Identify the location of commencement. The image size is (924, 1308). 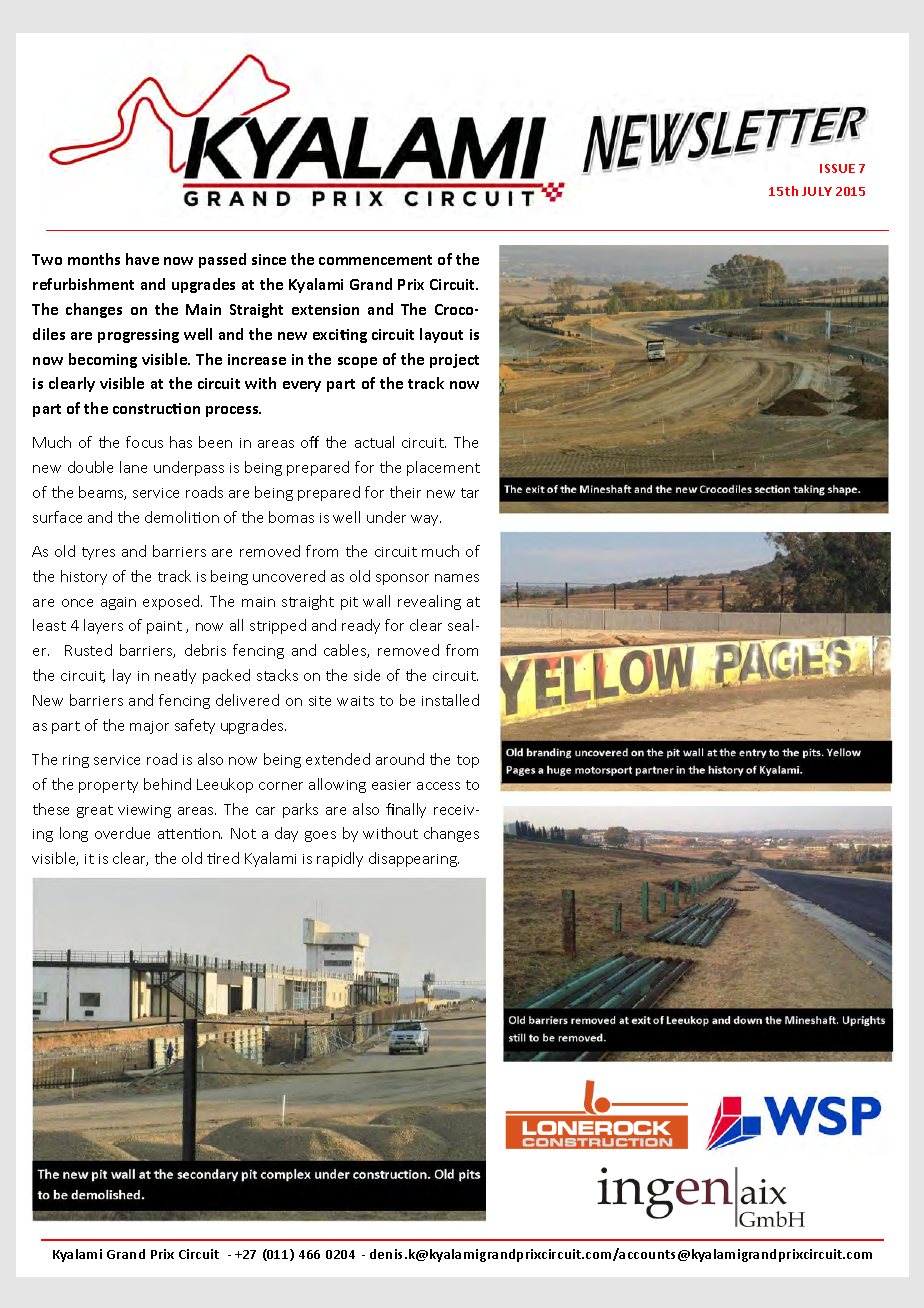
(375, 260).
